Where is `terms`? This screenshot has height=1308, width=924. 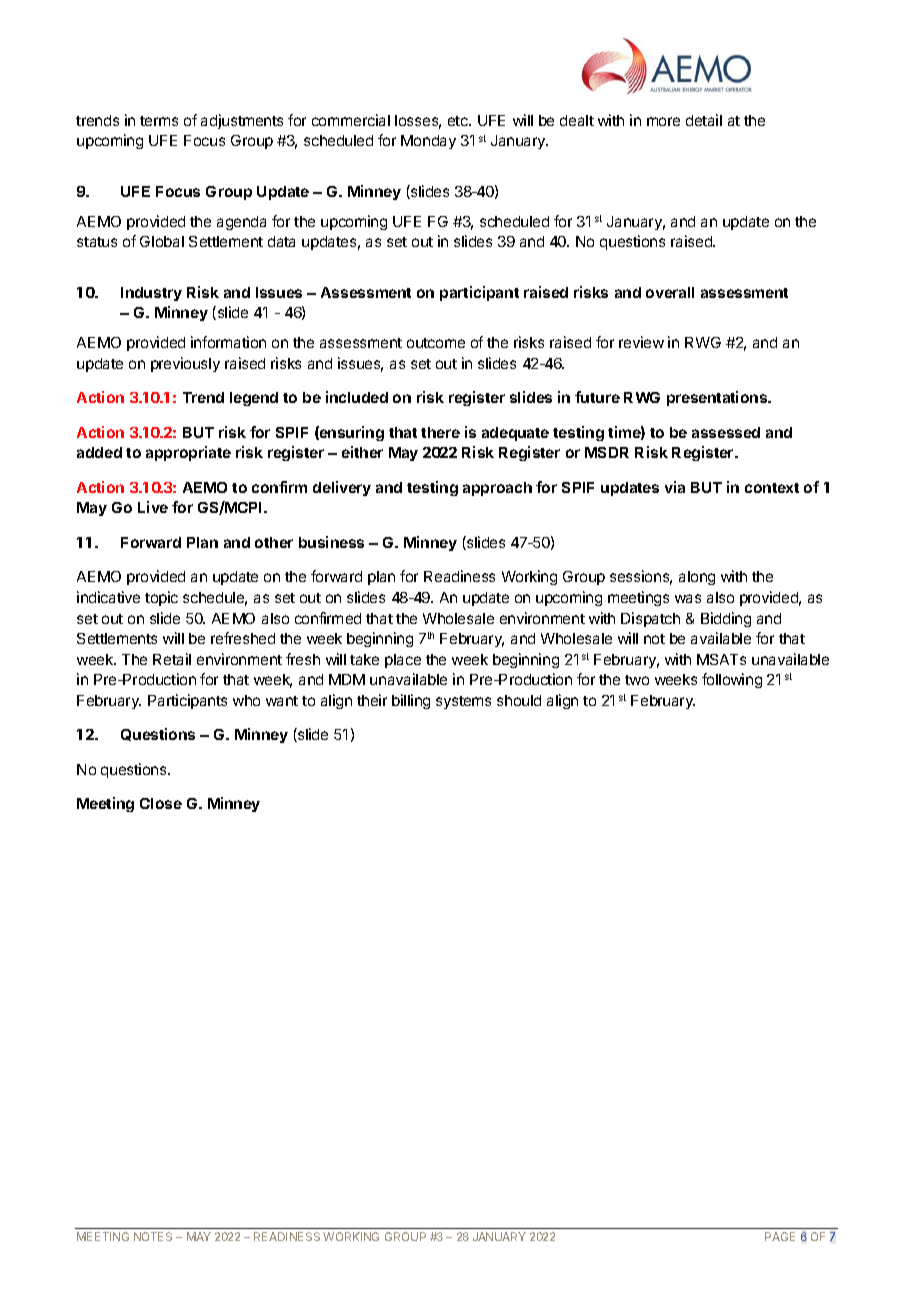 terms is located at coordinates (159, 121).
